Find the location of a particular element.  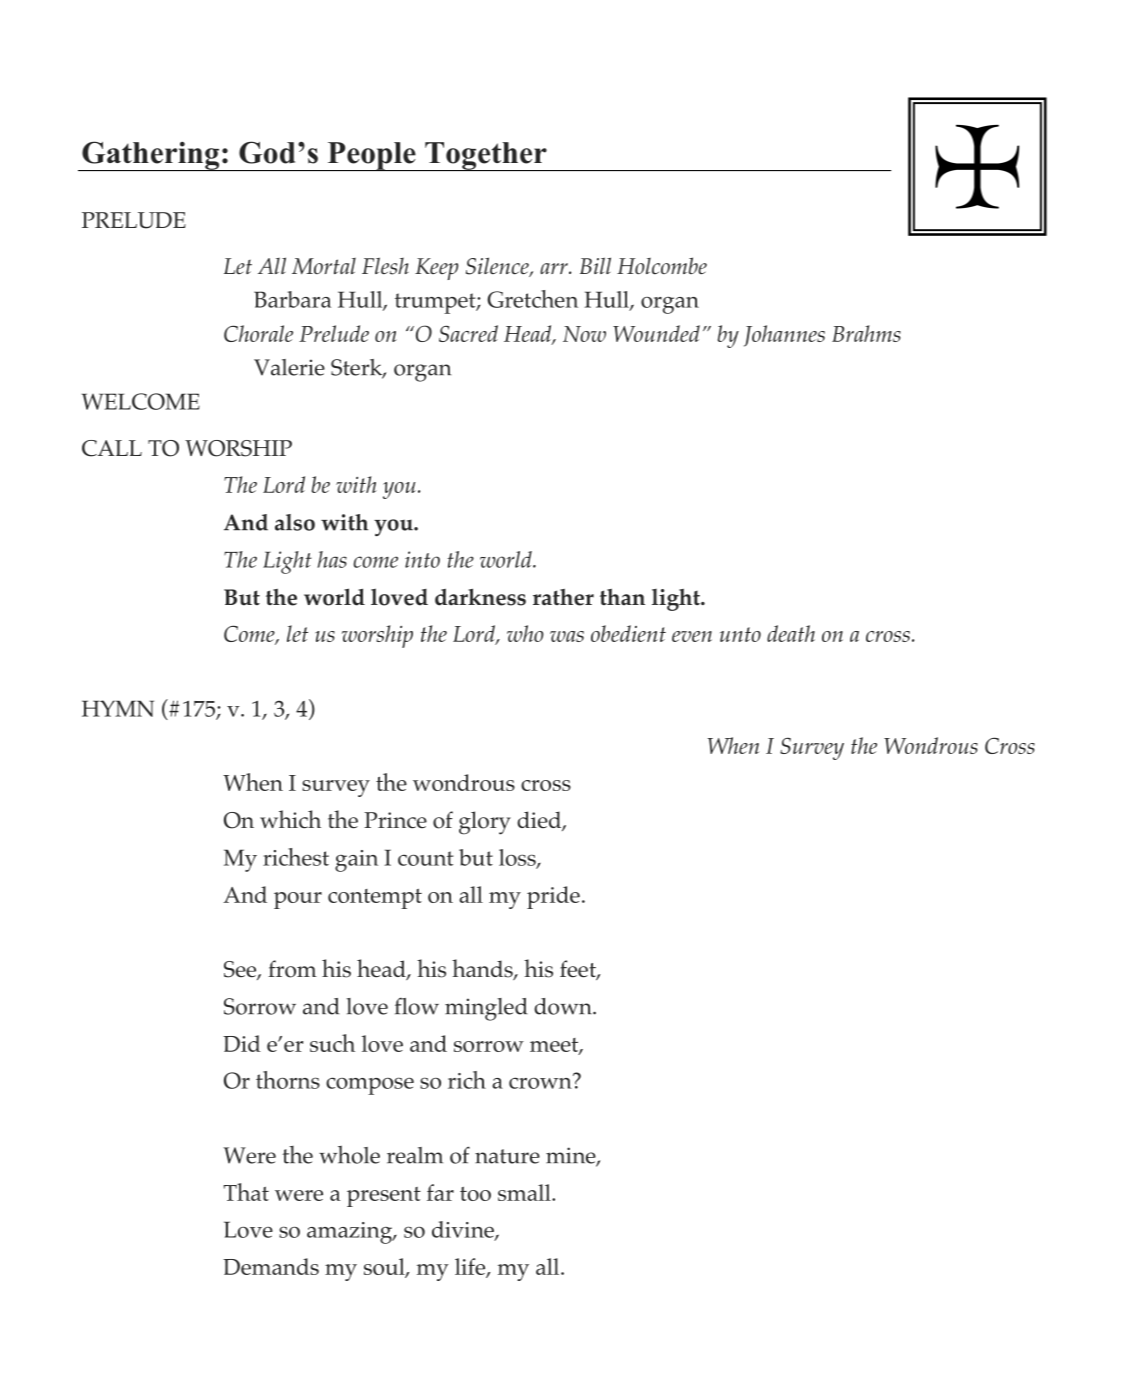

Together is located at coordinates (486, 156).
